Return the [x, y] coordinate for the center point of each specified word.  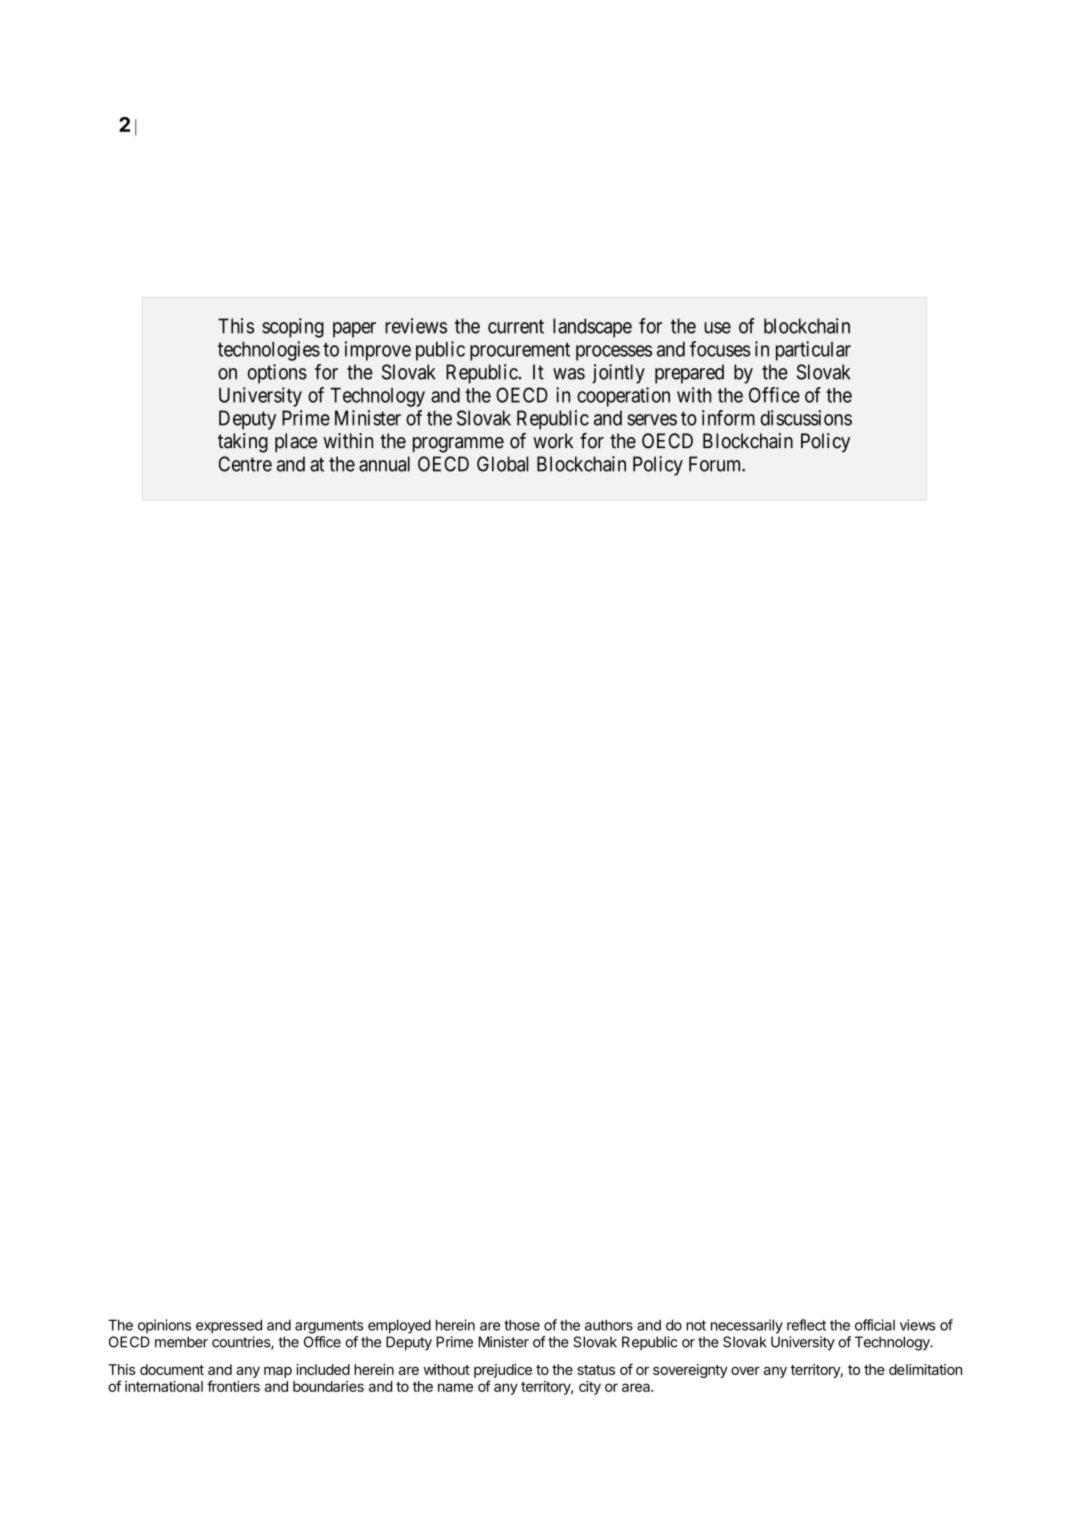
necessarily [747, 1326]
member [181, 1342]
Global [502, 464]
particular [813, 351]
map [278, 1372]
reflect [806, 1325]
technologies [269, 351]
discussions [806, 418]
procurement [520, 352]
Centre [245, 464]
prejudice [503, 1371]
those [522, 1325]
